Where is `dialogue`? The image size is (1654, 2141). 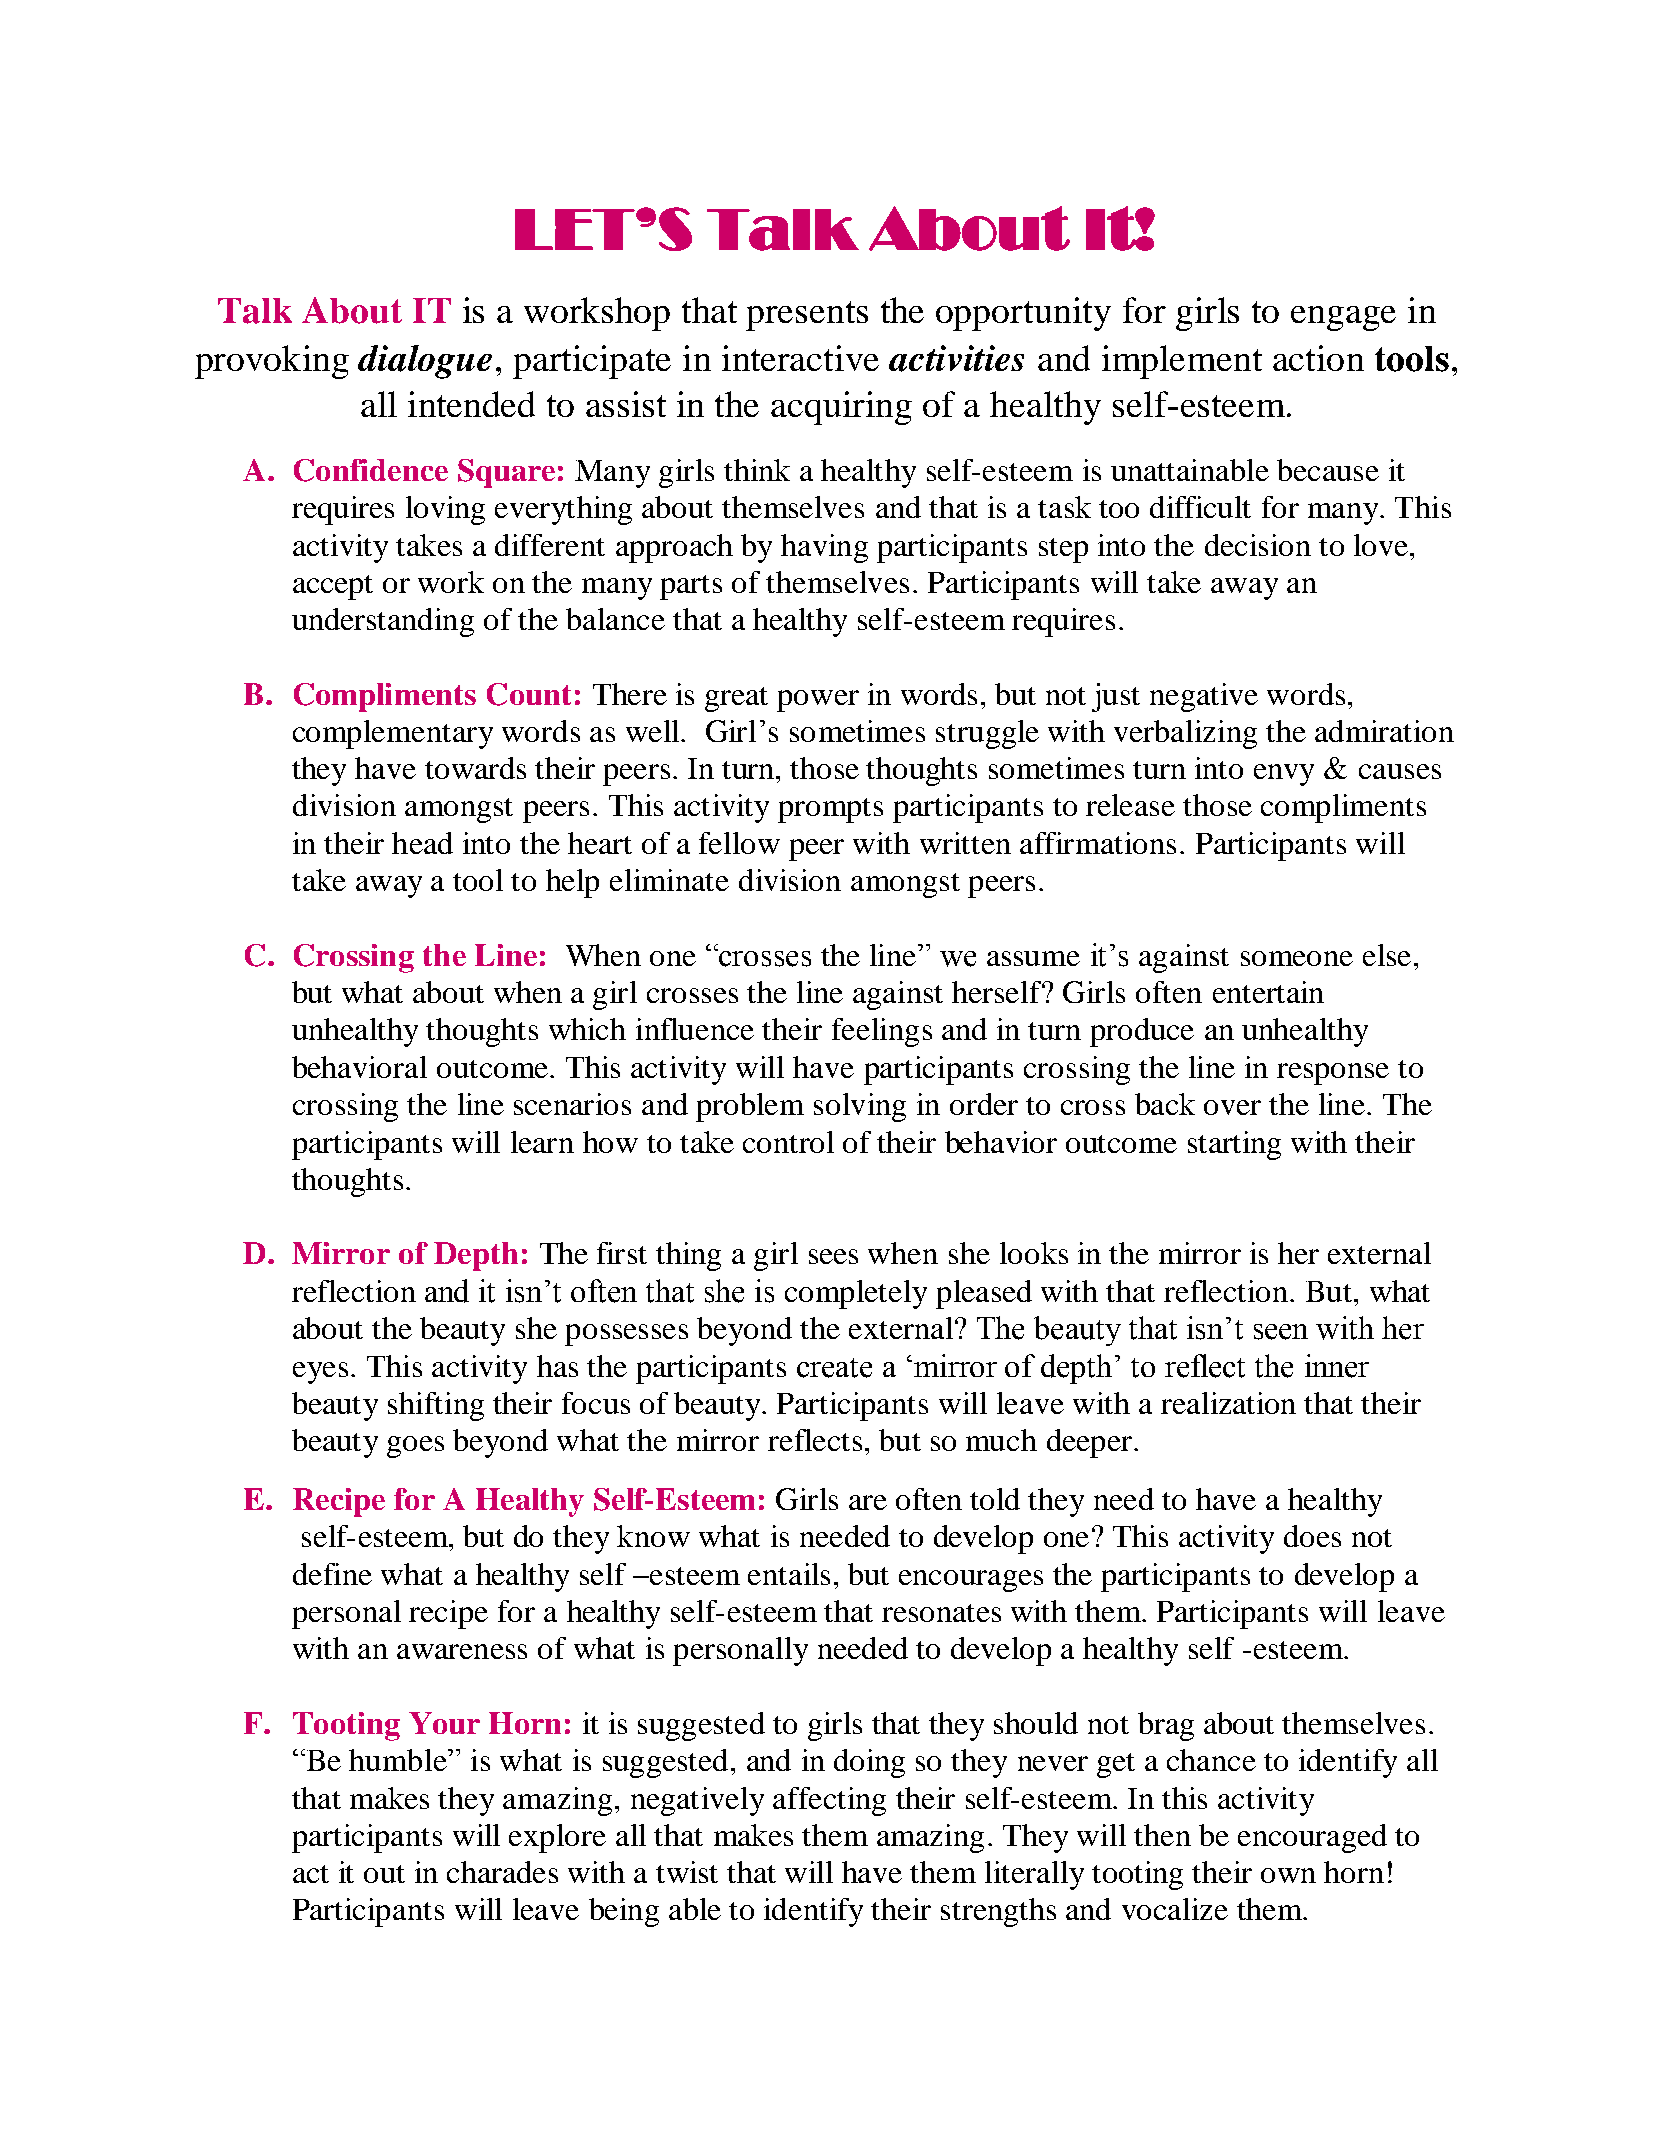 dialogue is located at coordinates (425, 362).
